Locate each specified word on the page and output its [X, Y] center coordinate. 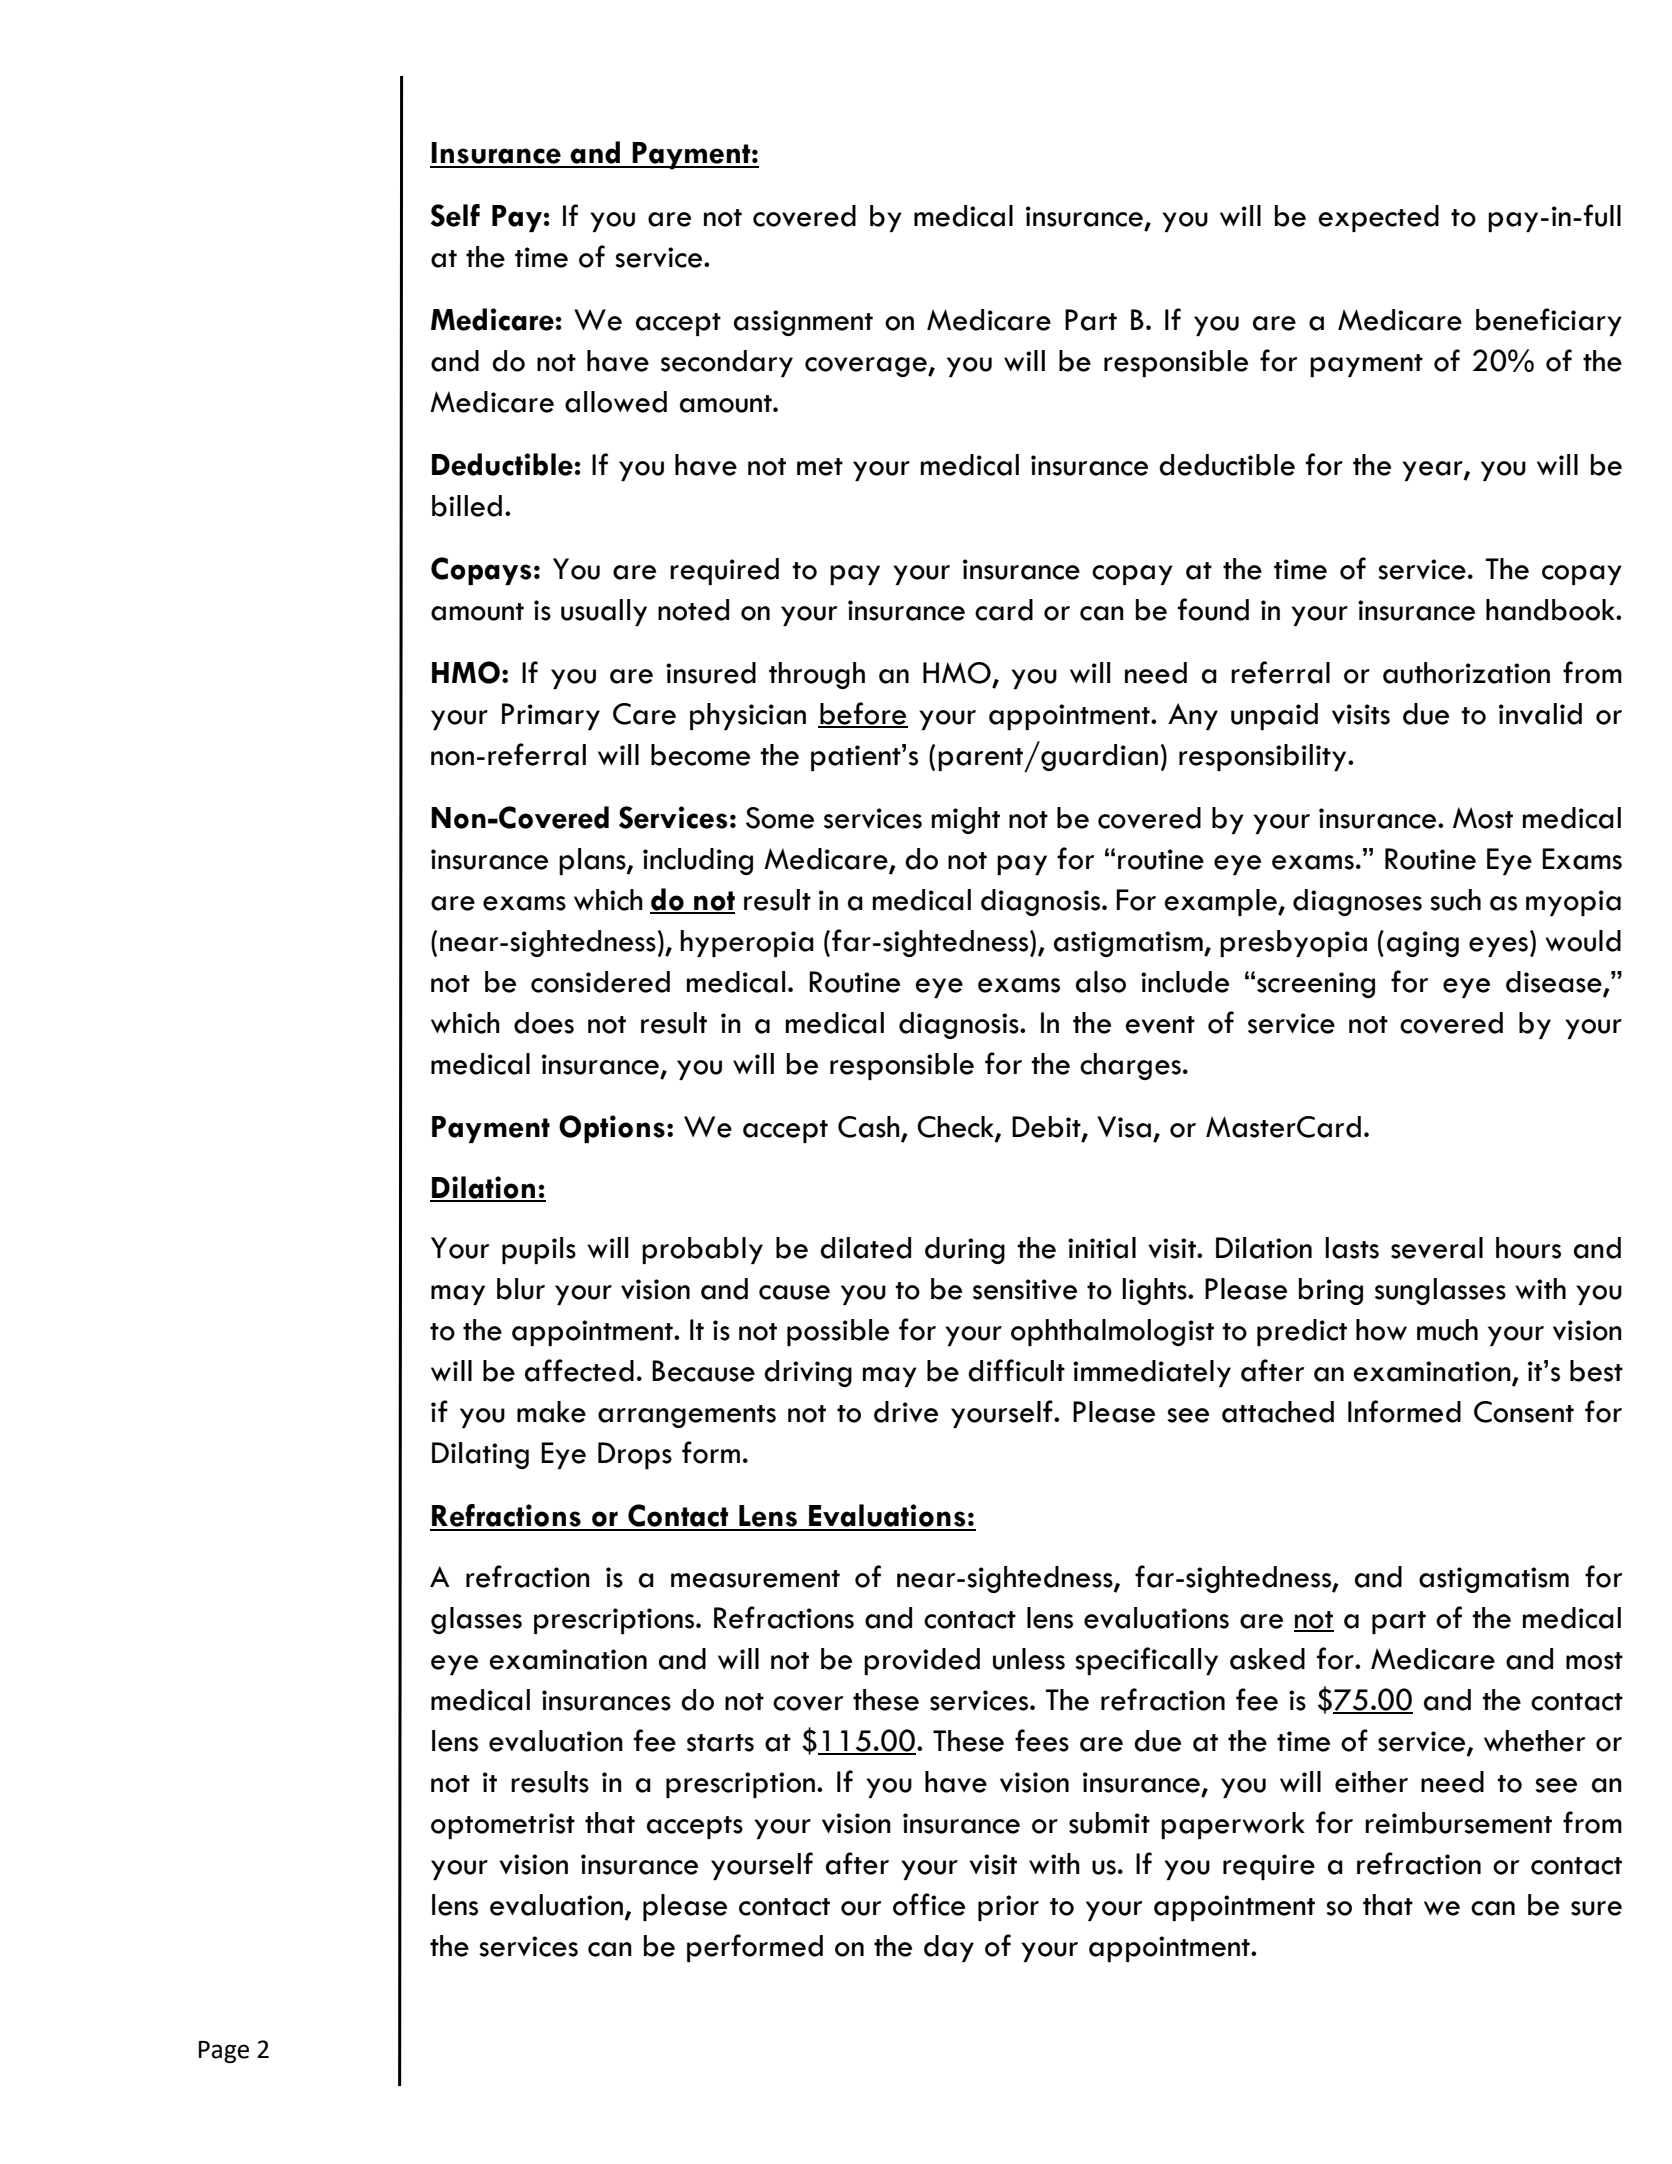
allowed [616, 402]
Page [224, 2052]
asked [1267, 1659]
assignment [803, 323]
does [544, 1023]
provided [922, 1661]
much [1447, 1330]
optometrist [503, 1826]
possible [838, 1332]
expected [1378, 218]
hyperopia [747, 943]
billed [467, 506]
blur [521, 1289]
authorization [1466, 673]
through [817, 675]
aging [1423, 944]
